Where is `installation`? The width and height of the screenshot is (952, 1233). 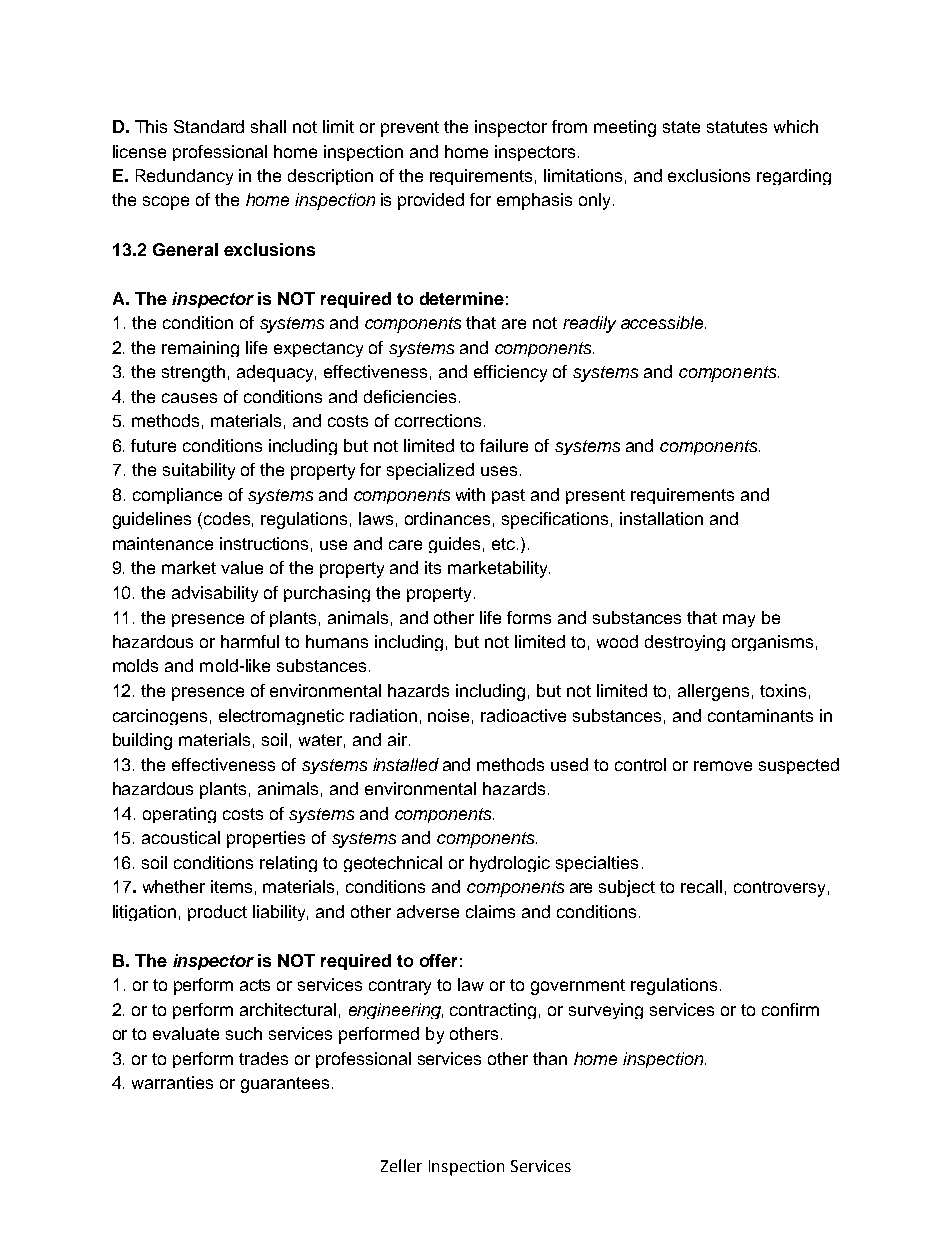 installation is located at coordinates (661, 518).
